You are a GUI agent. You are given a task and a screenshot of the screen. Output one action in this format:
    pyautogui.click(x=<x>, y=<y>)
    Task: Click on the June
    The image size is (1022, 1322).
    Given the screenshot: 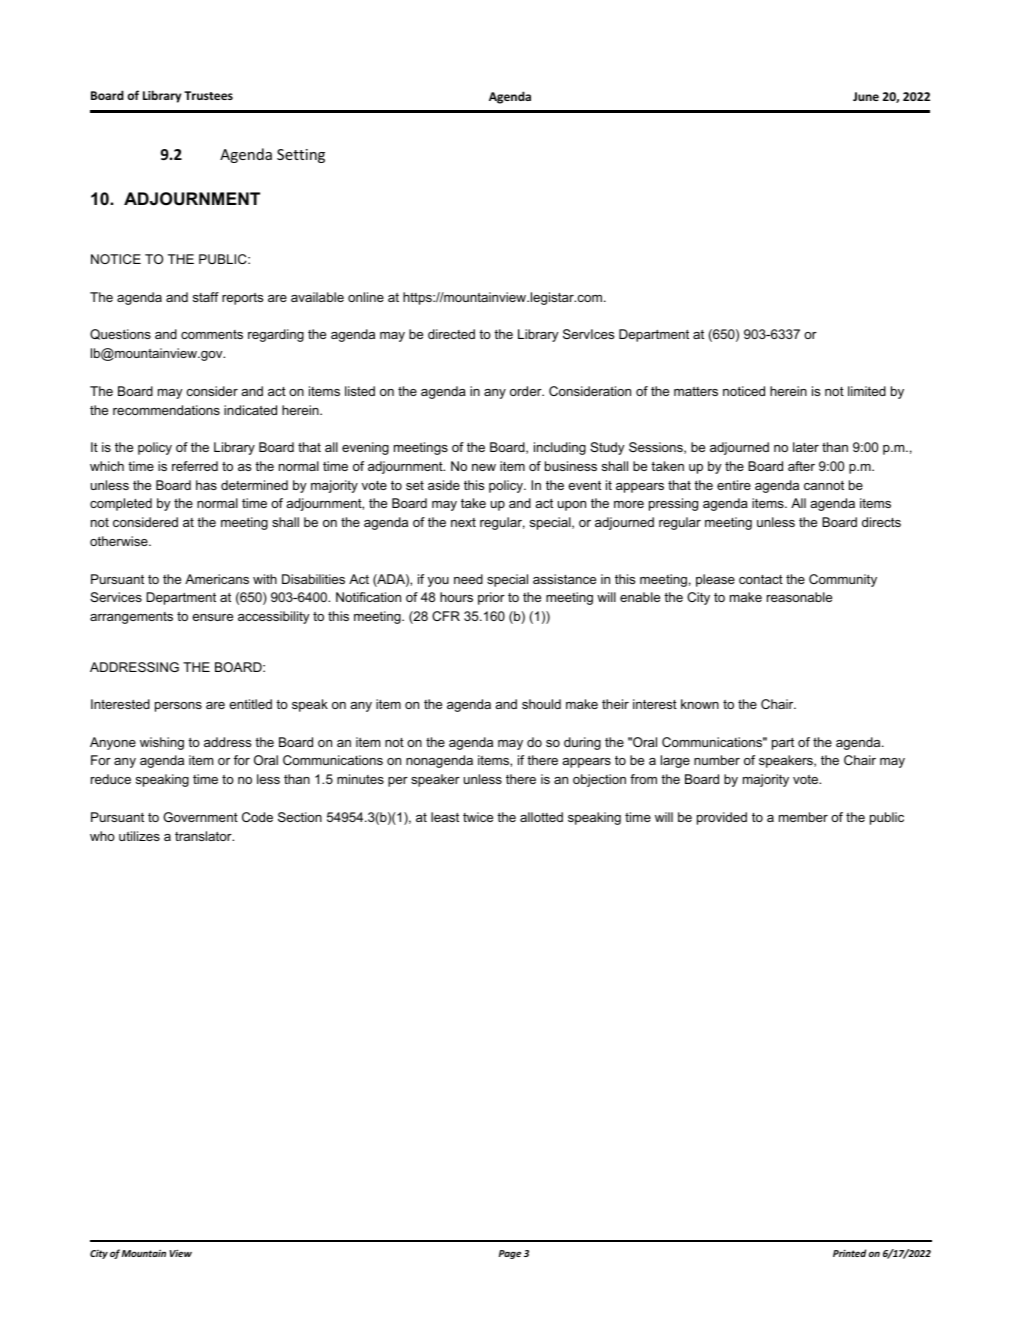 What is the action you would take?
    pyautogui.click(x=866, y=96)
